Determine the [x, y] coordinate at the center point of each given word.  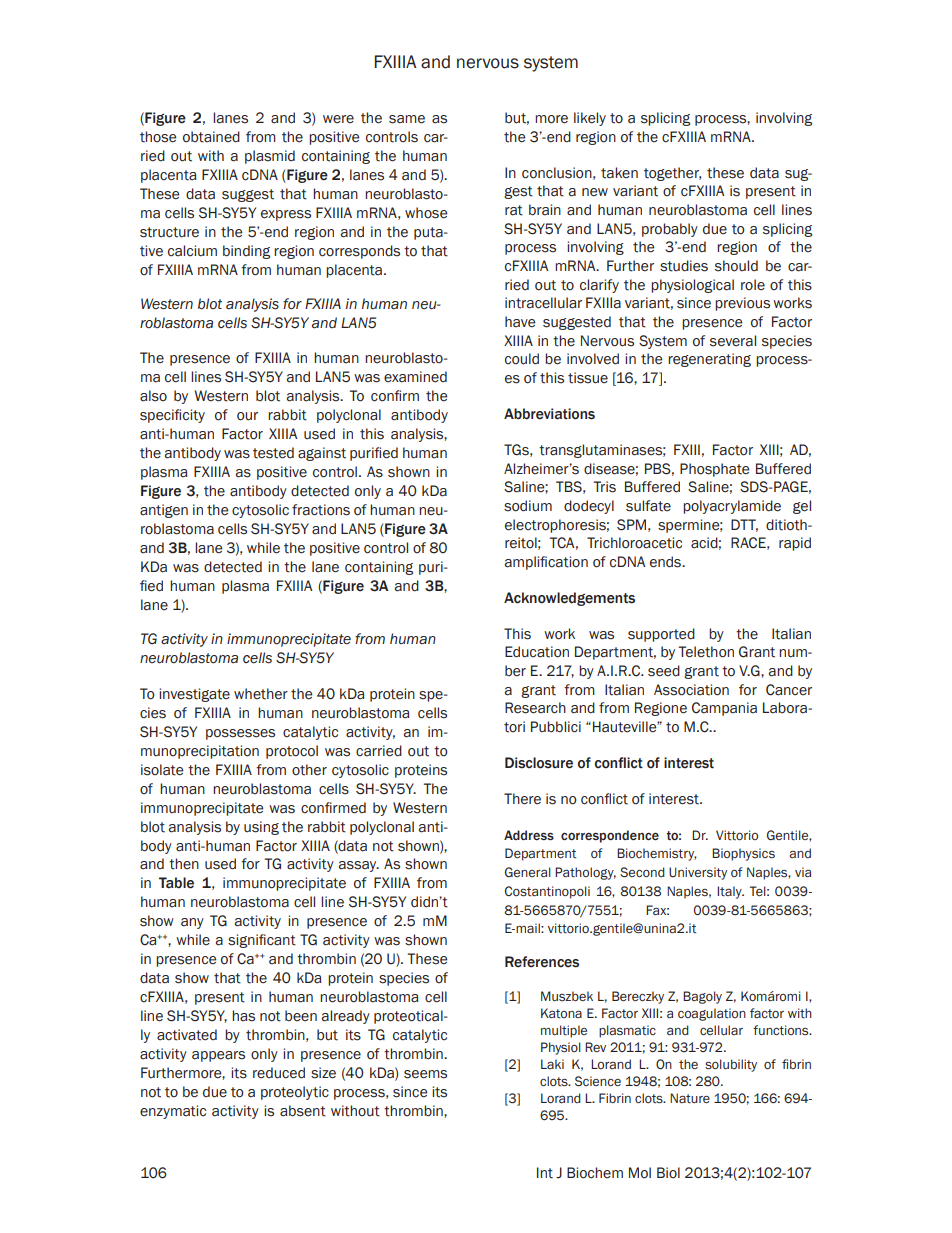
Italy [730, 892]
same [407, 119]
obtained [211, 137]
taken [619, 173]
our [247, 416]
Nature [690, 1098]
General [528, 872]
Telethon [706, 652]
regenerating [709, 360]
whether [261, 694]
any [192, 923]
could [522, 359]
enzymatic [173, 1112]
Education [537, 652]
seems [425, 1074]
